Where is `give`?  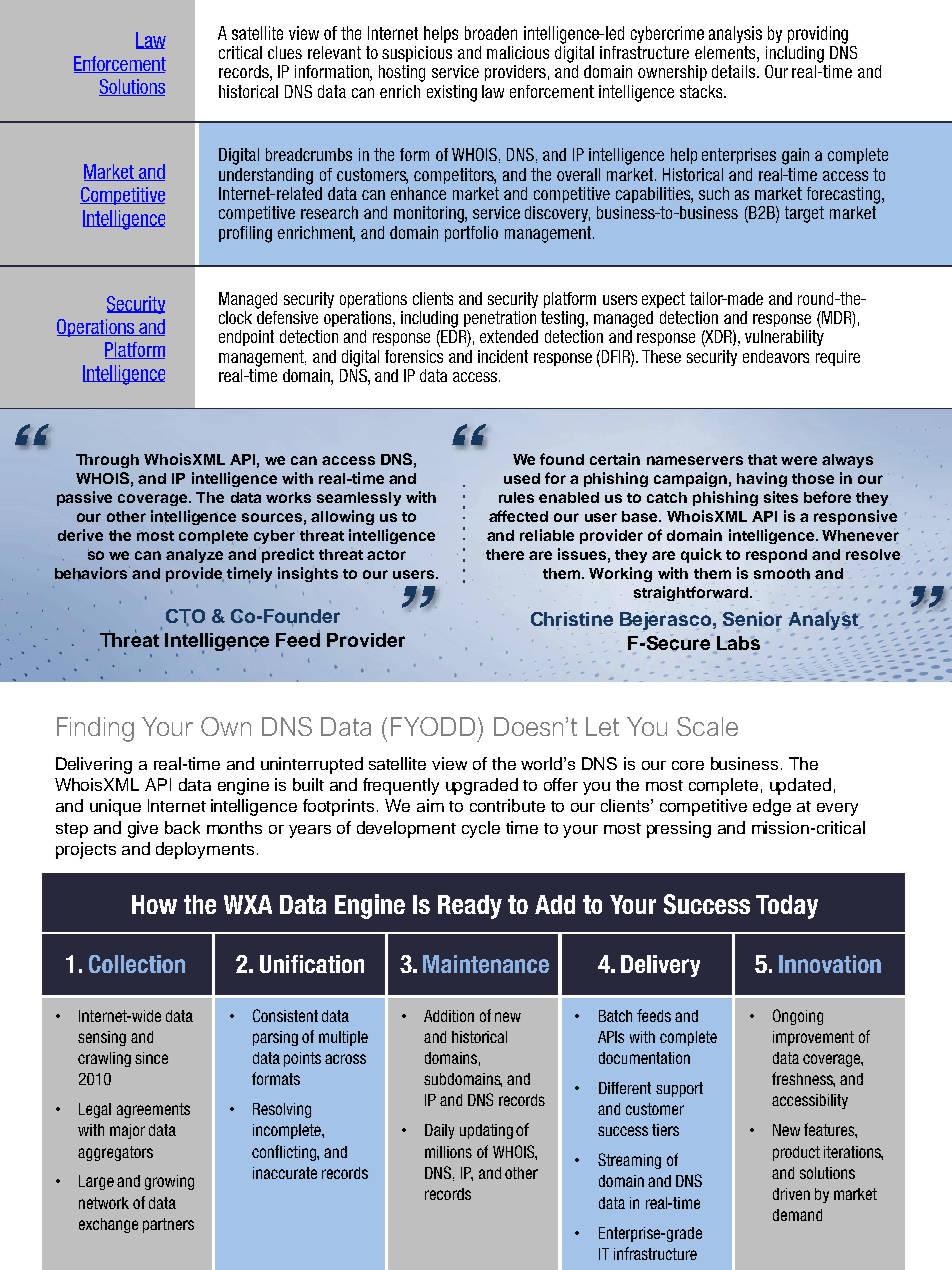 give is located at coordinates (143, 829).
